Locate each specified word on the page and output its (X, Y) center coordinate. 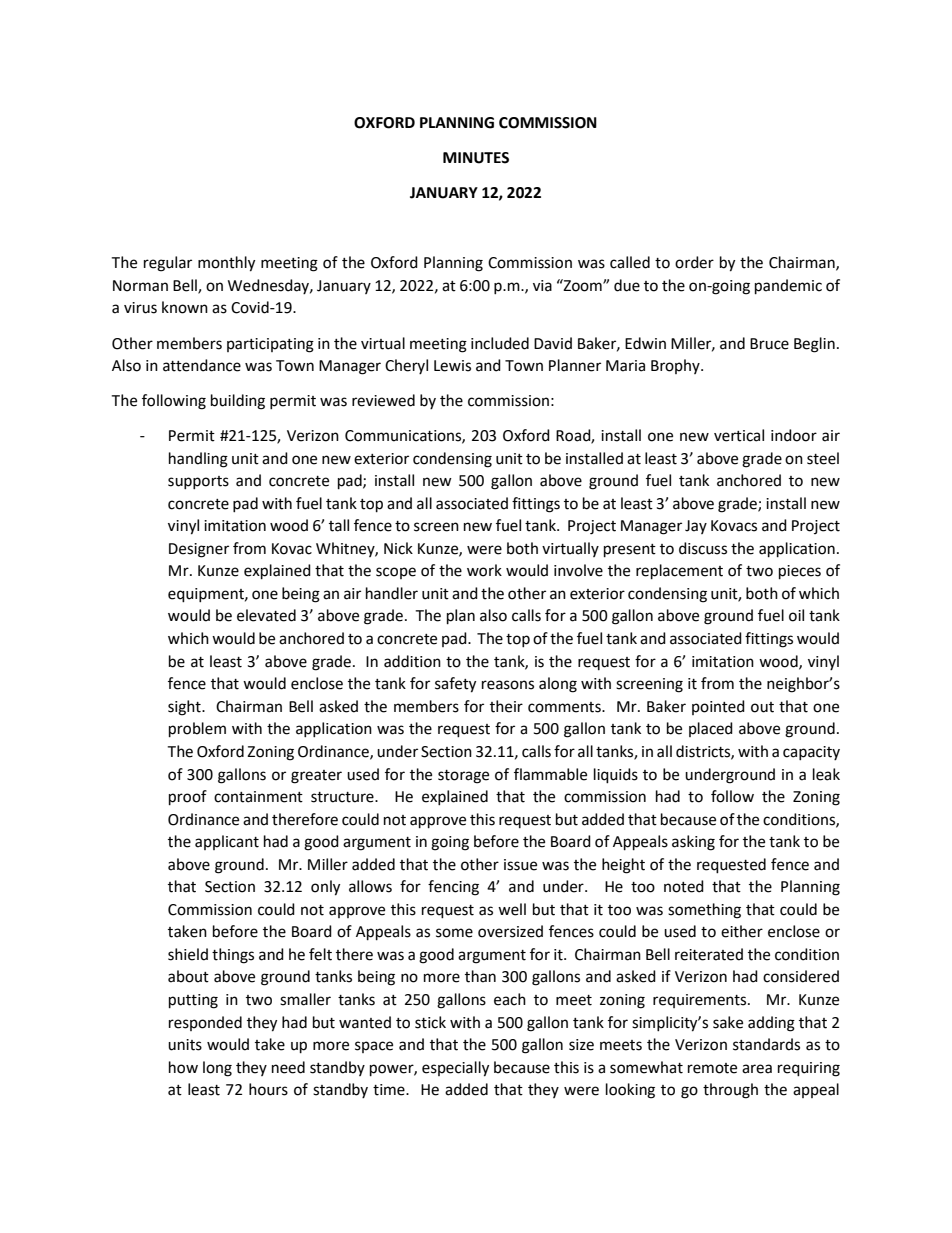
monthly (226, 264)
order (694, 262)
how (183, 1067)
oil (796, 615)
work (484, 570)
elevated (266, 615)
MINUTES (476, 158)
